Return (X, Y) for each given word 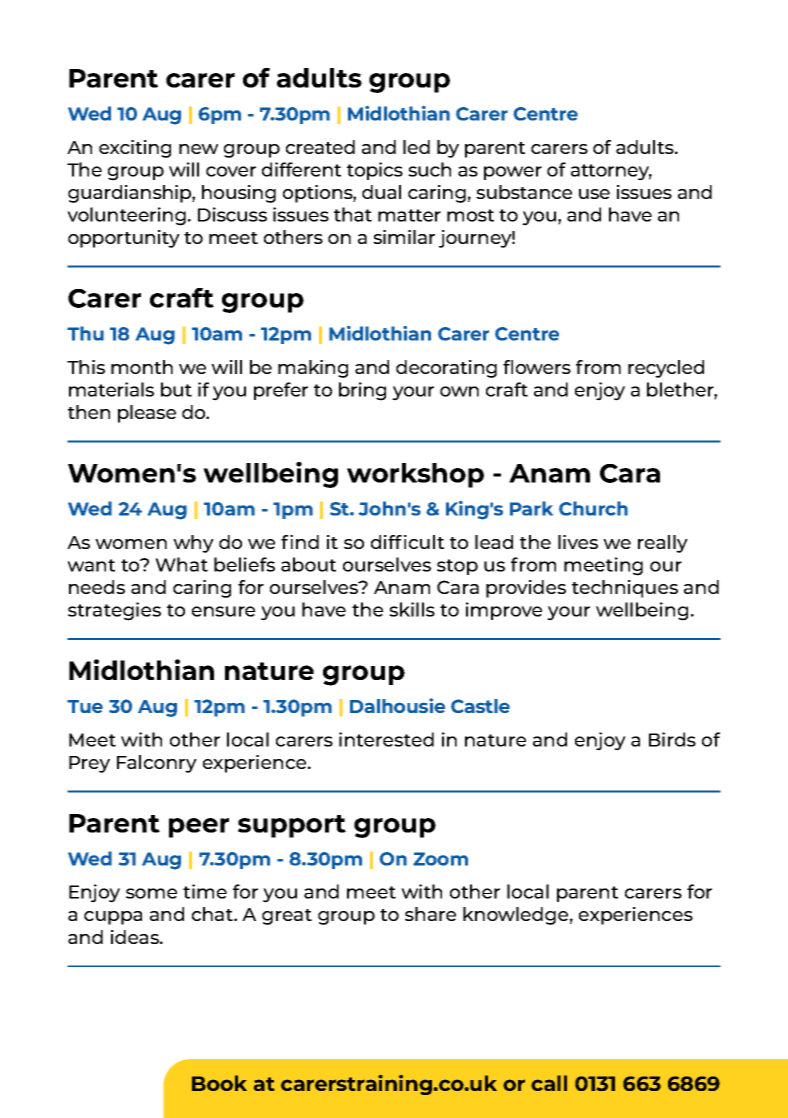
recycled (666, 369)
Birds (672, 739)
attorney (611, 172)
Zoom (440, 859)
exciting (135, 149)
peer (199, 828)
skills (412, 609)
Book (219, 1083)
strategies (114, 611)
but (176, 389)
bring (362, 391)
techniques (625, 589)
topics (375, 171)
